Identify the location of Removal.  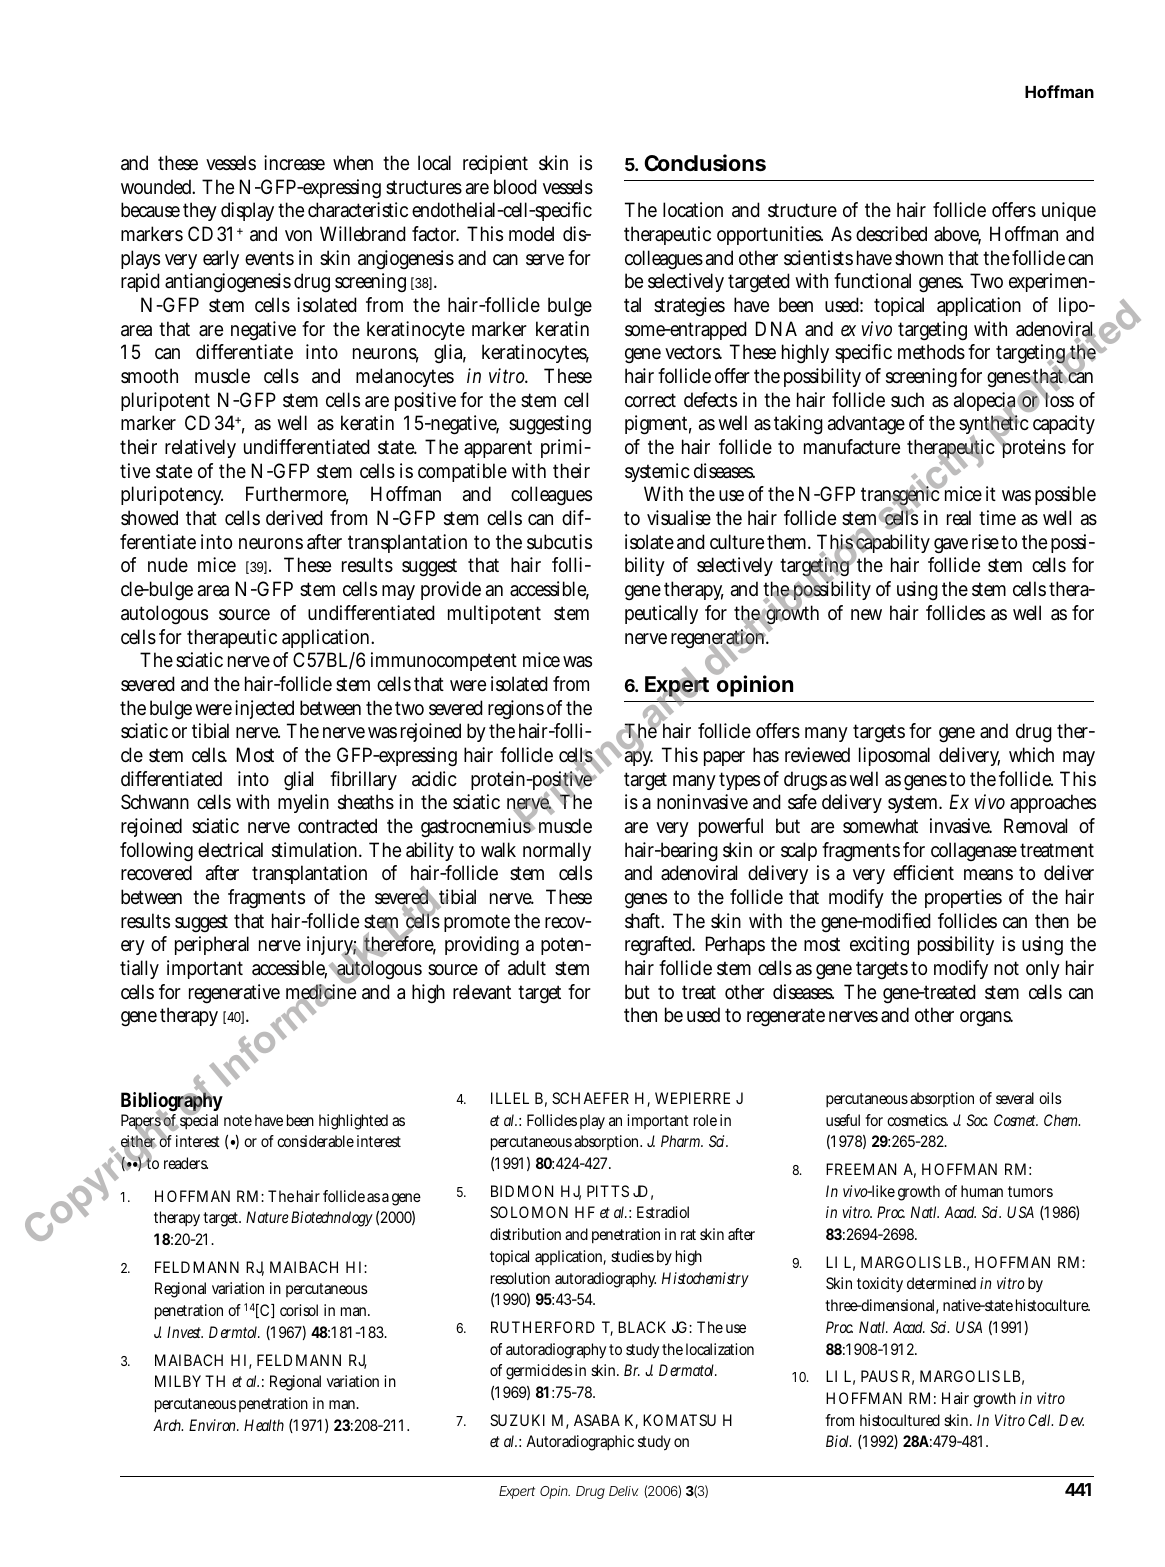
(1035, 826).
